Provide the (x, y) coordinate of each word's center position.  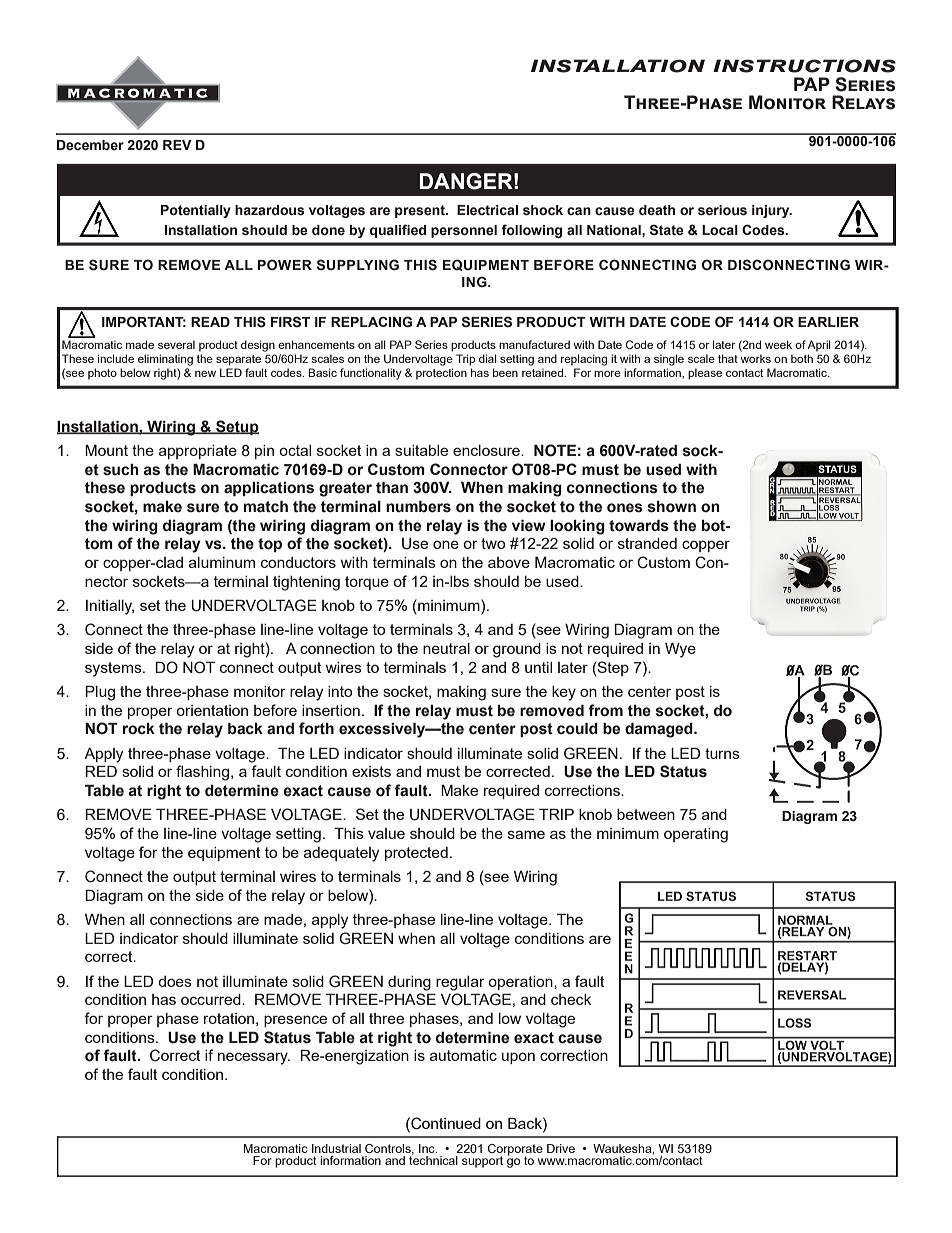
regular (460, 983)
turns (722, 753)
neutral (446, 648)
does (175, 981)
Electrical (487, 210)
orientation (212, 710)
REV (177, 145)
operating (696, 835)
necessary (254, 1058)
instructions (804, 66)
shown (672, 507)
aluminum (222, 562)
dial (488, 358)
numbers (418, 506)
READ (210, 322)
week (778, 344)
